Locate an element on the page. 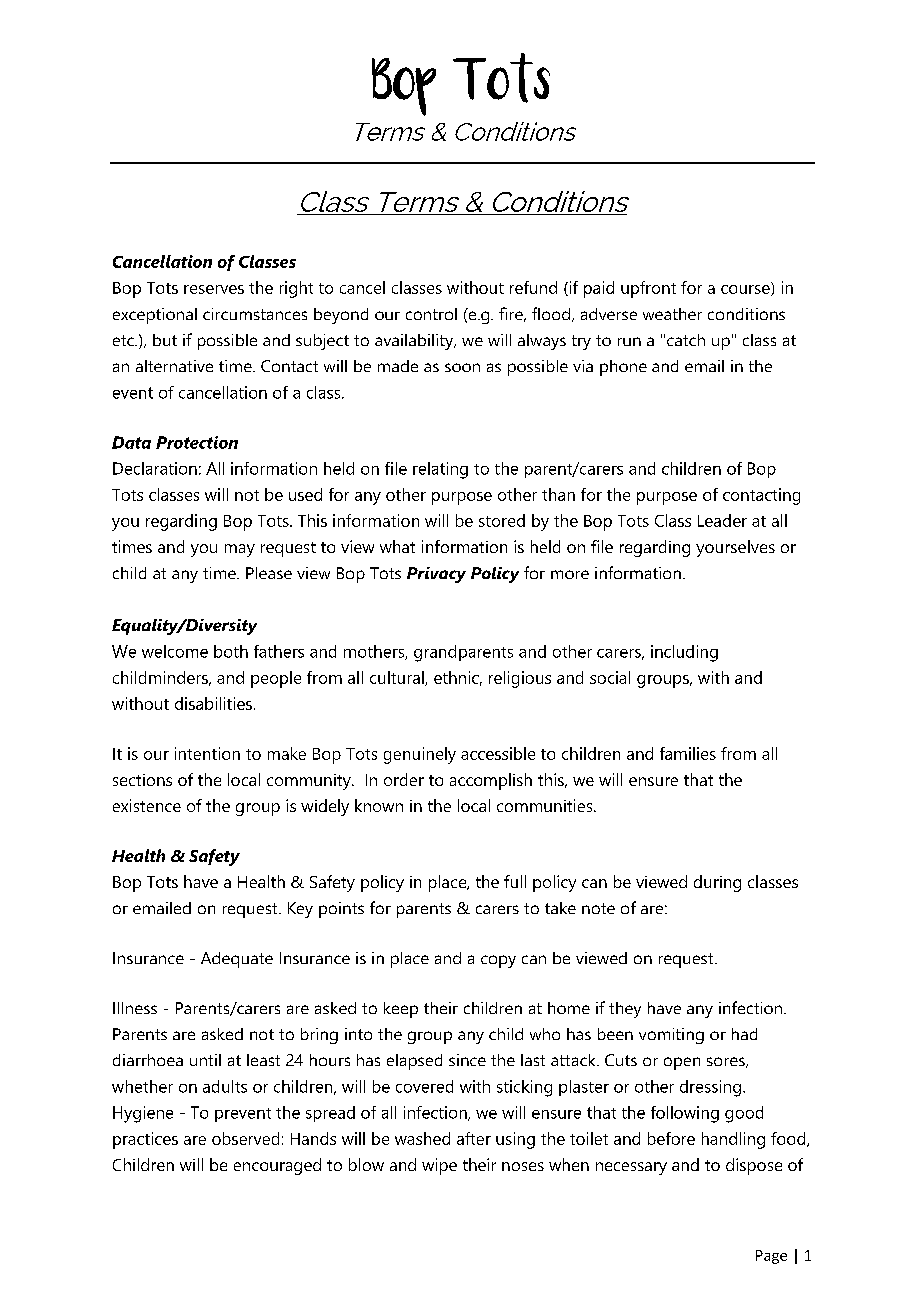 The height and width of the document is (1308, 924). both is located at coordinates (231, 651).
